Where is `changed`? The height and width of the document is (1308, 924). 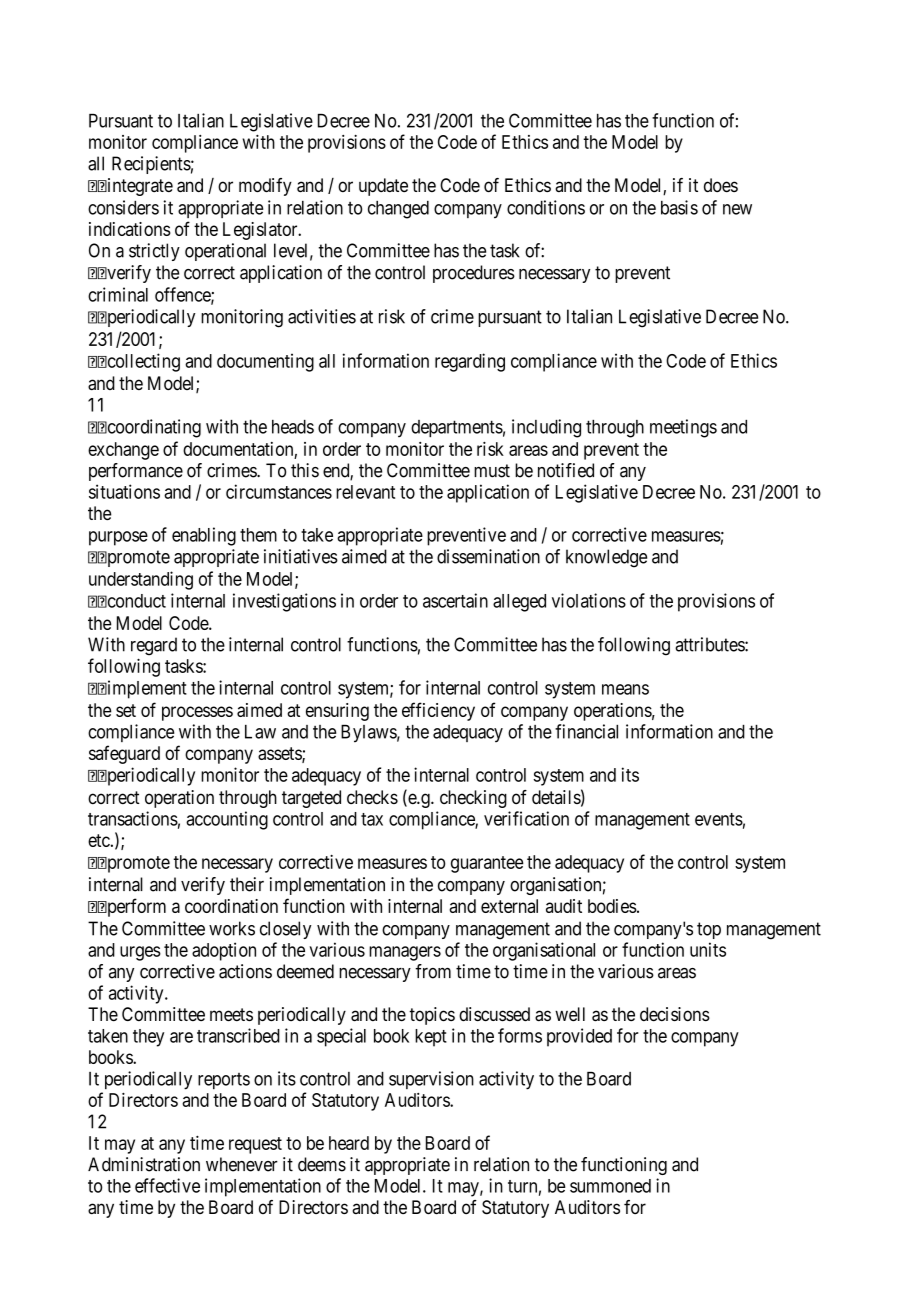 changed is located at coordinates (398, 210).
